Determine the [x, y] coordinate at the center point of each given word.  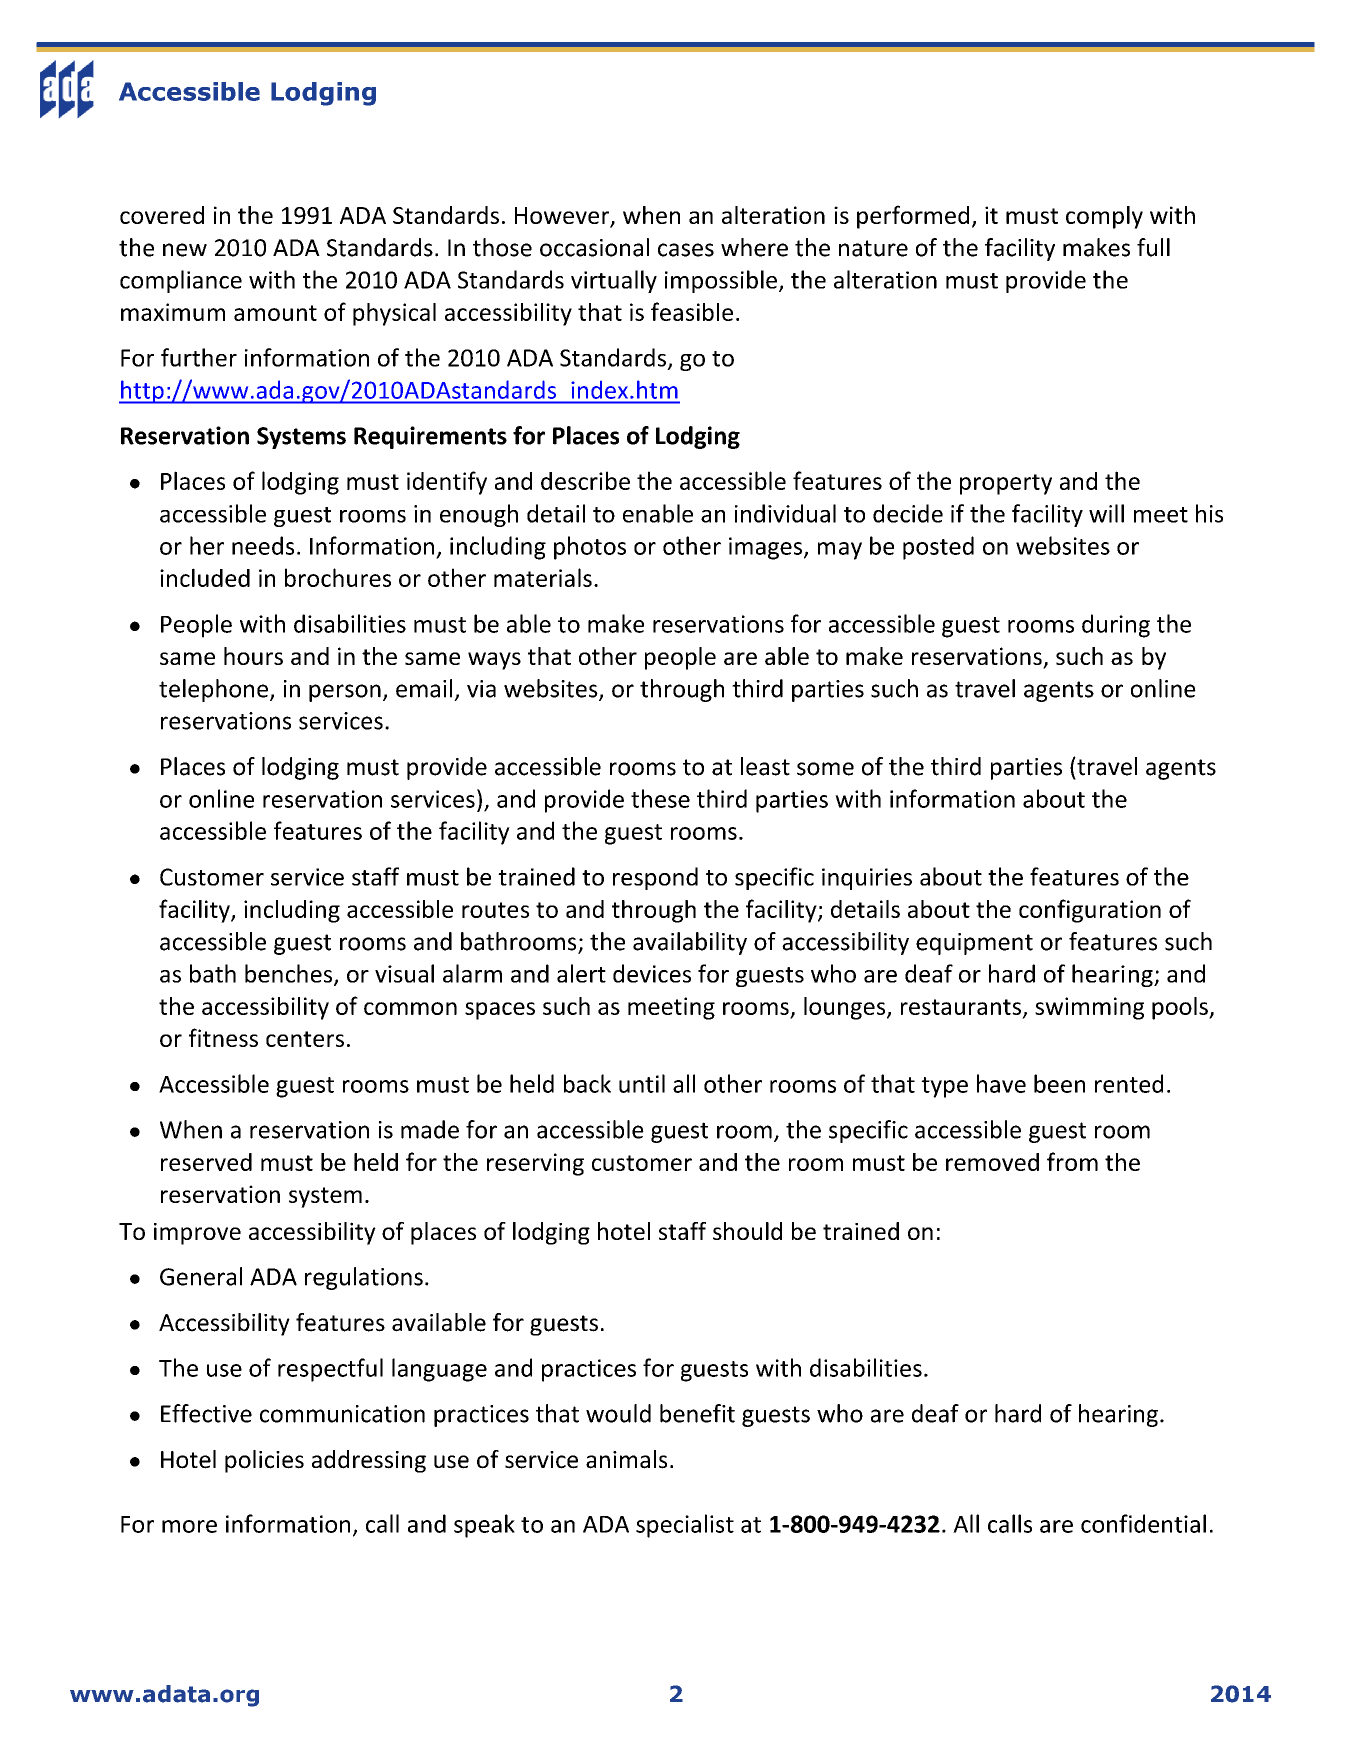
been [1059, 1083]
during [1116, 626]
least [765, 766]
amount [275, 313]
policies [264, 1461]
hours [253, 656]
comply [1104, 217]
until [642, 1083]
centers [305, 1039]
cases [686, 250]
